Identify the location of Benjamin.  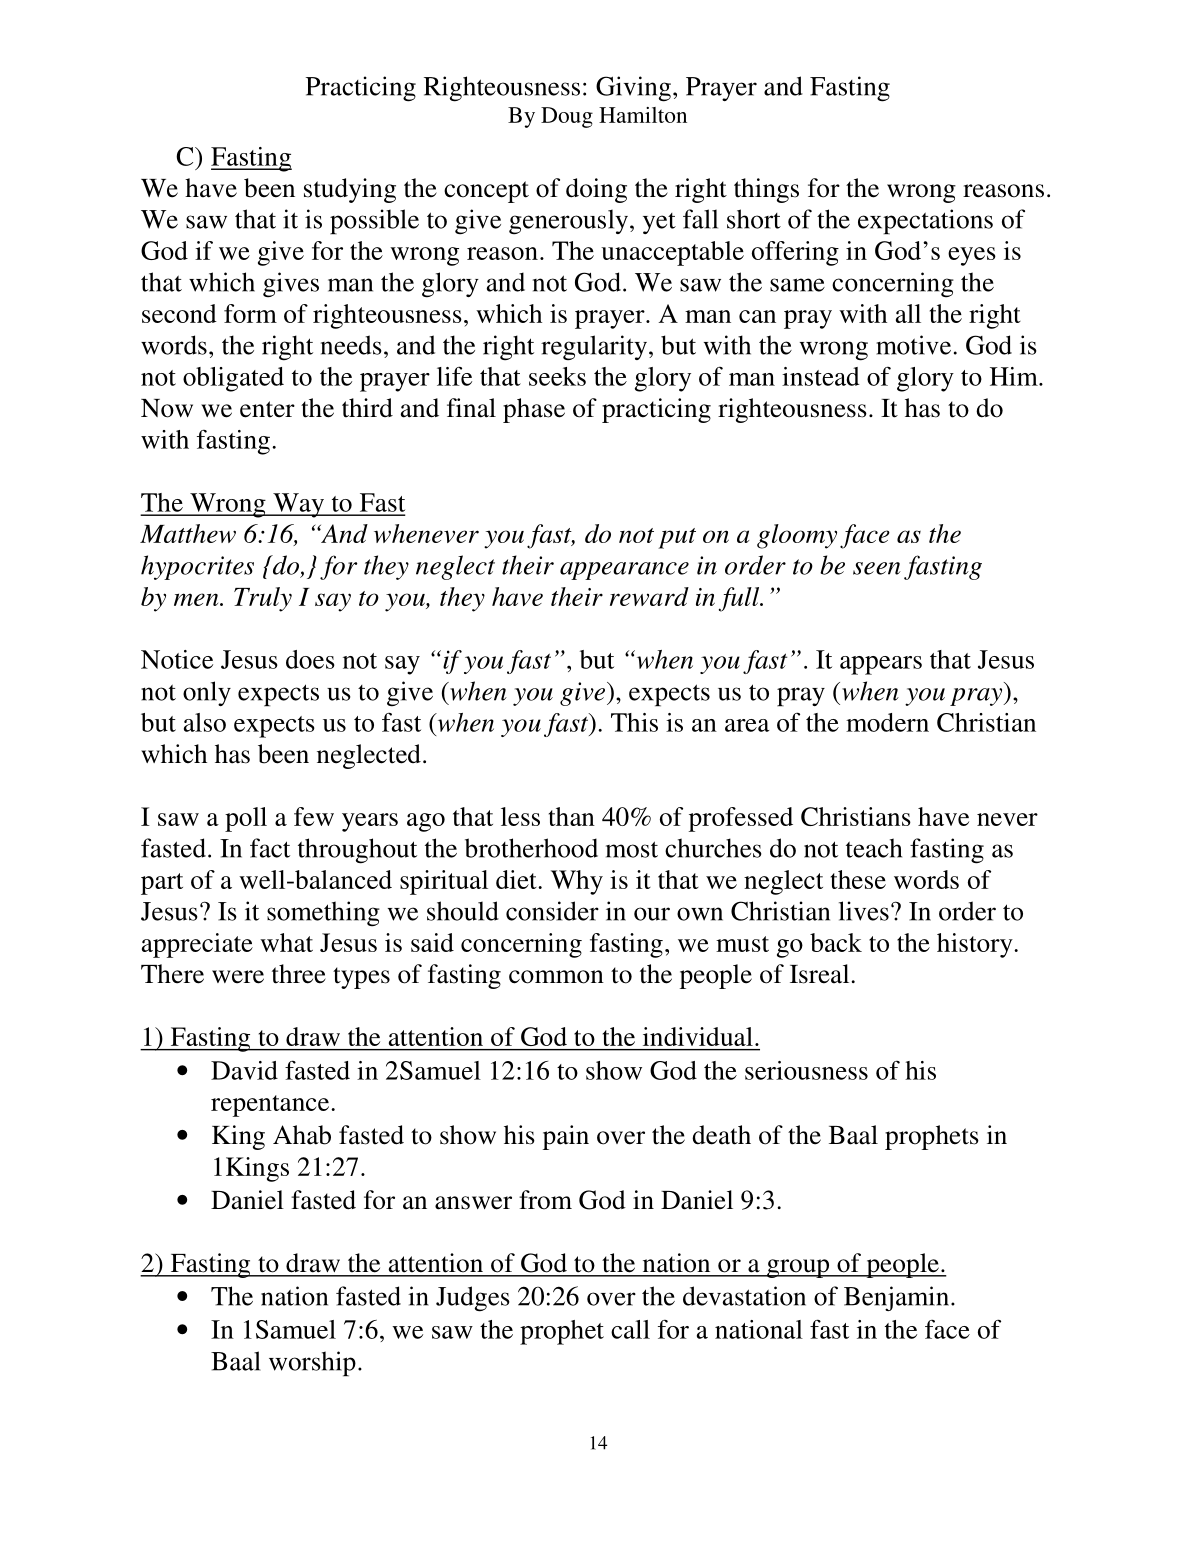
(896, 1298).
